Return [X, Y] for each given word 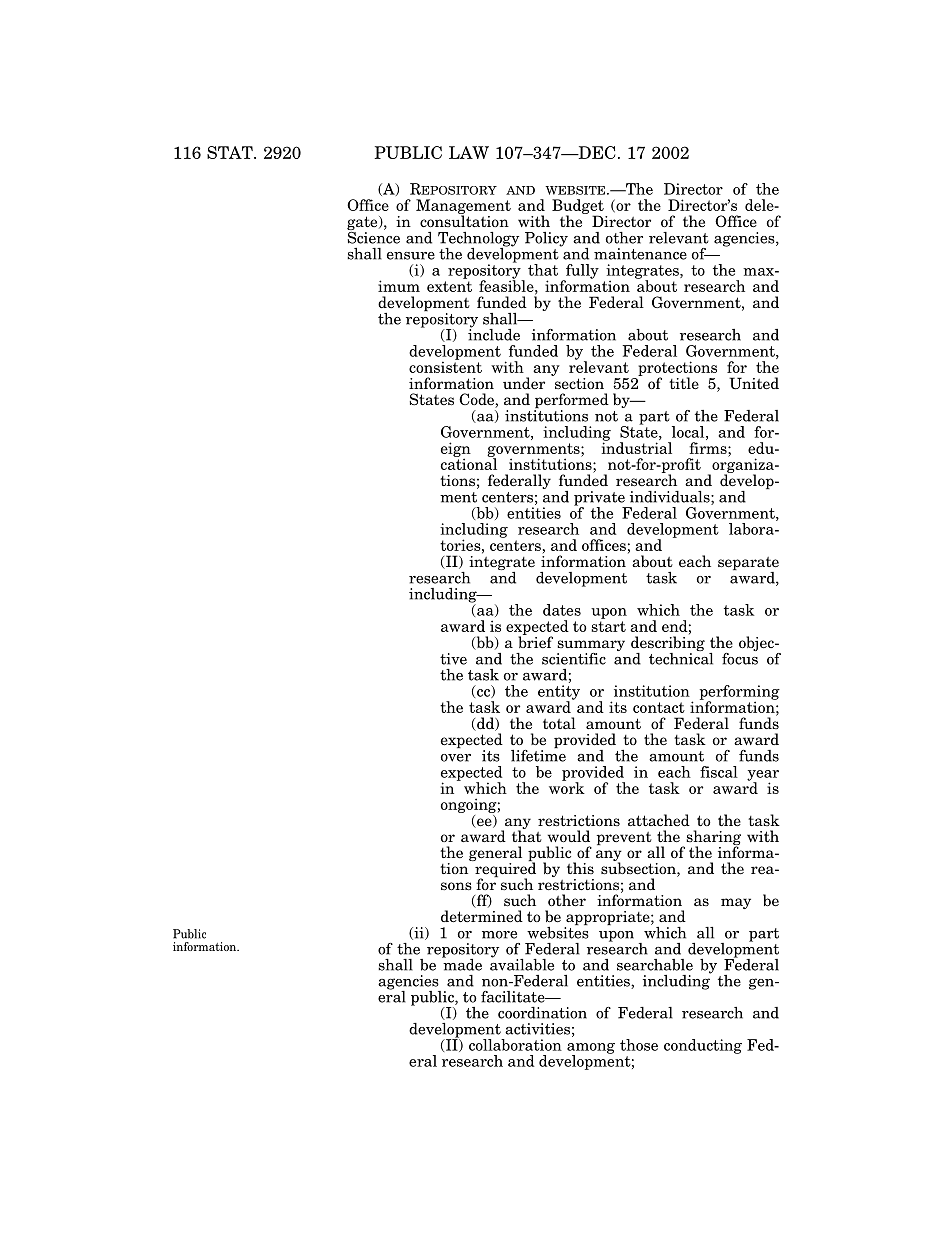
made [462, 963]
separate [748, 565]
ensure [411, 256]
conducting [703, 1046]
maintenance [640, 254]
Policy [546, 239]
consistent [445, 366]
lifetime [538, 754]
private [600, 499]
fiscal [719, 772]
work [567, 787]
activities [537, 1029]
